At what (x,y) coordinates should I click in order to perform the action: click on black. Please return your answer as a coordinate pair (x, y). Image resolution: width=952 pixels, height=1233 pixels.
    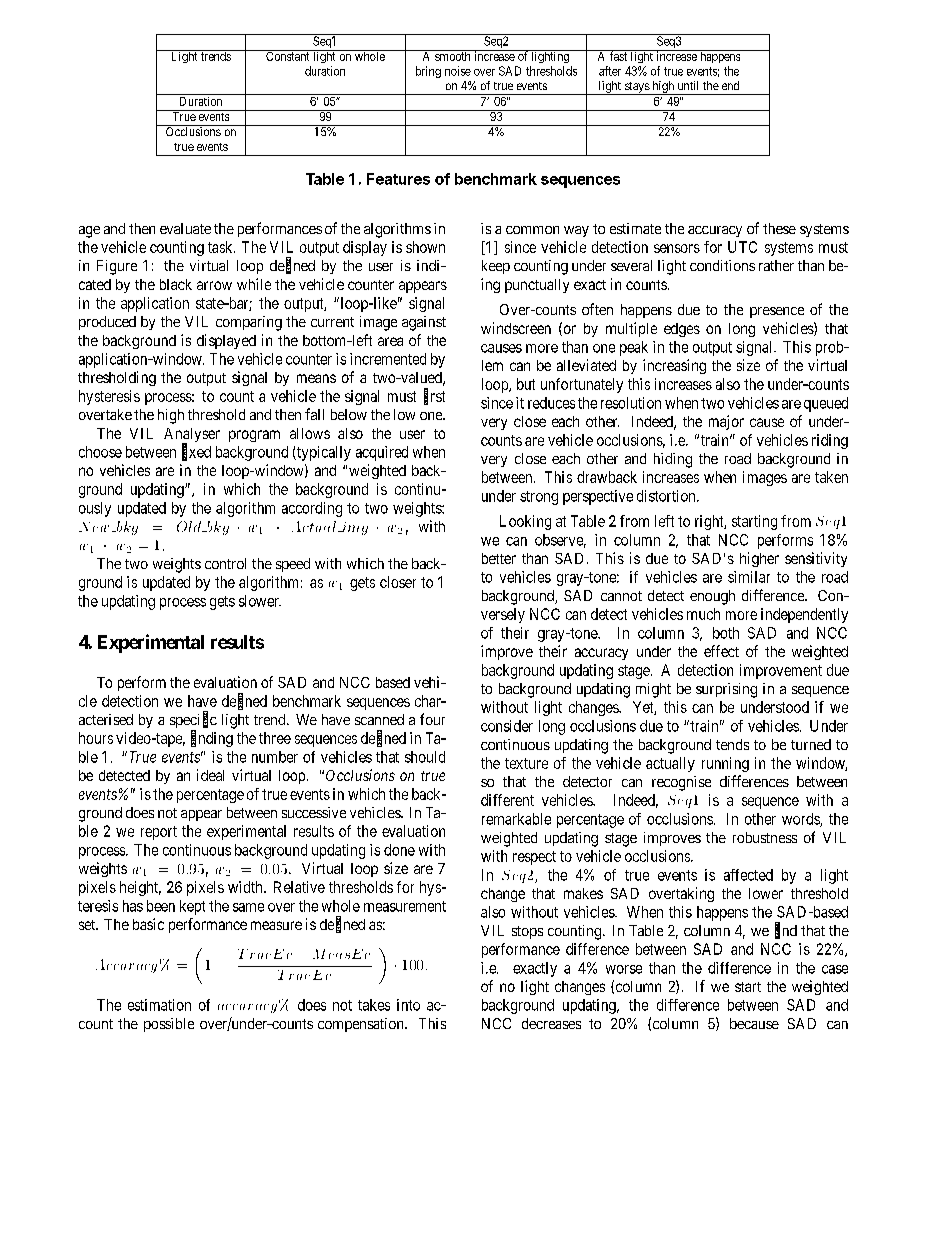
    Looking at the image, I should click on (176, 284).
